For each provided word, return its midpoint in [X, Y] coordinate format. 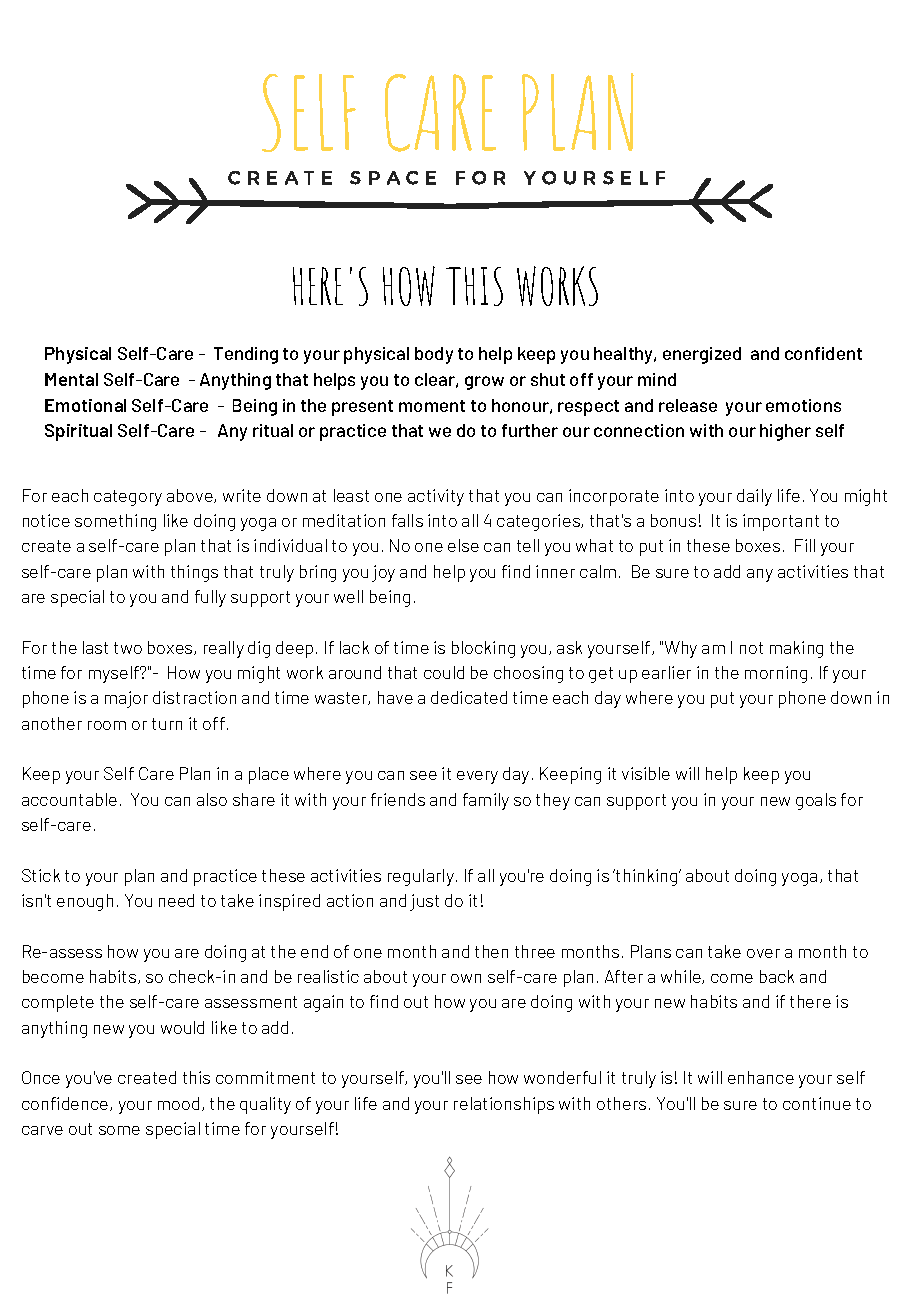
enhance [761, 1077]
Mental [71, 379]
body [434, 355]
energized [702, 355]
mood [178, 1103]
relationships [504, 1105]
